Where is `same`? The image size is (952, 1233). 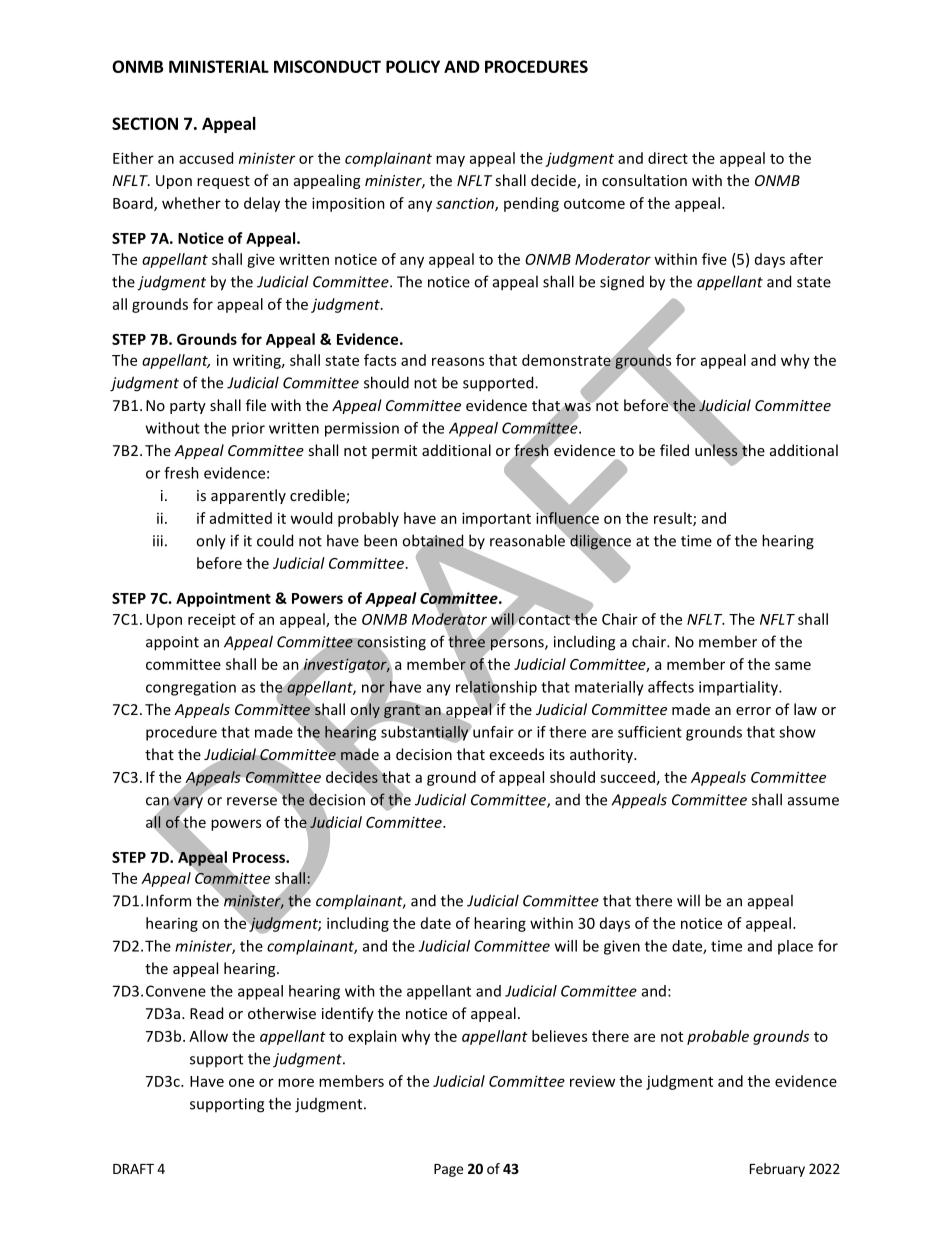 same is located at coordinates (793, 665).
